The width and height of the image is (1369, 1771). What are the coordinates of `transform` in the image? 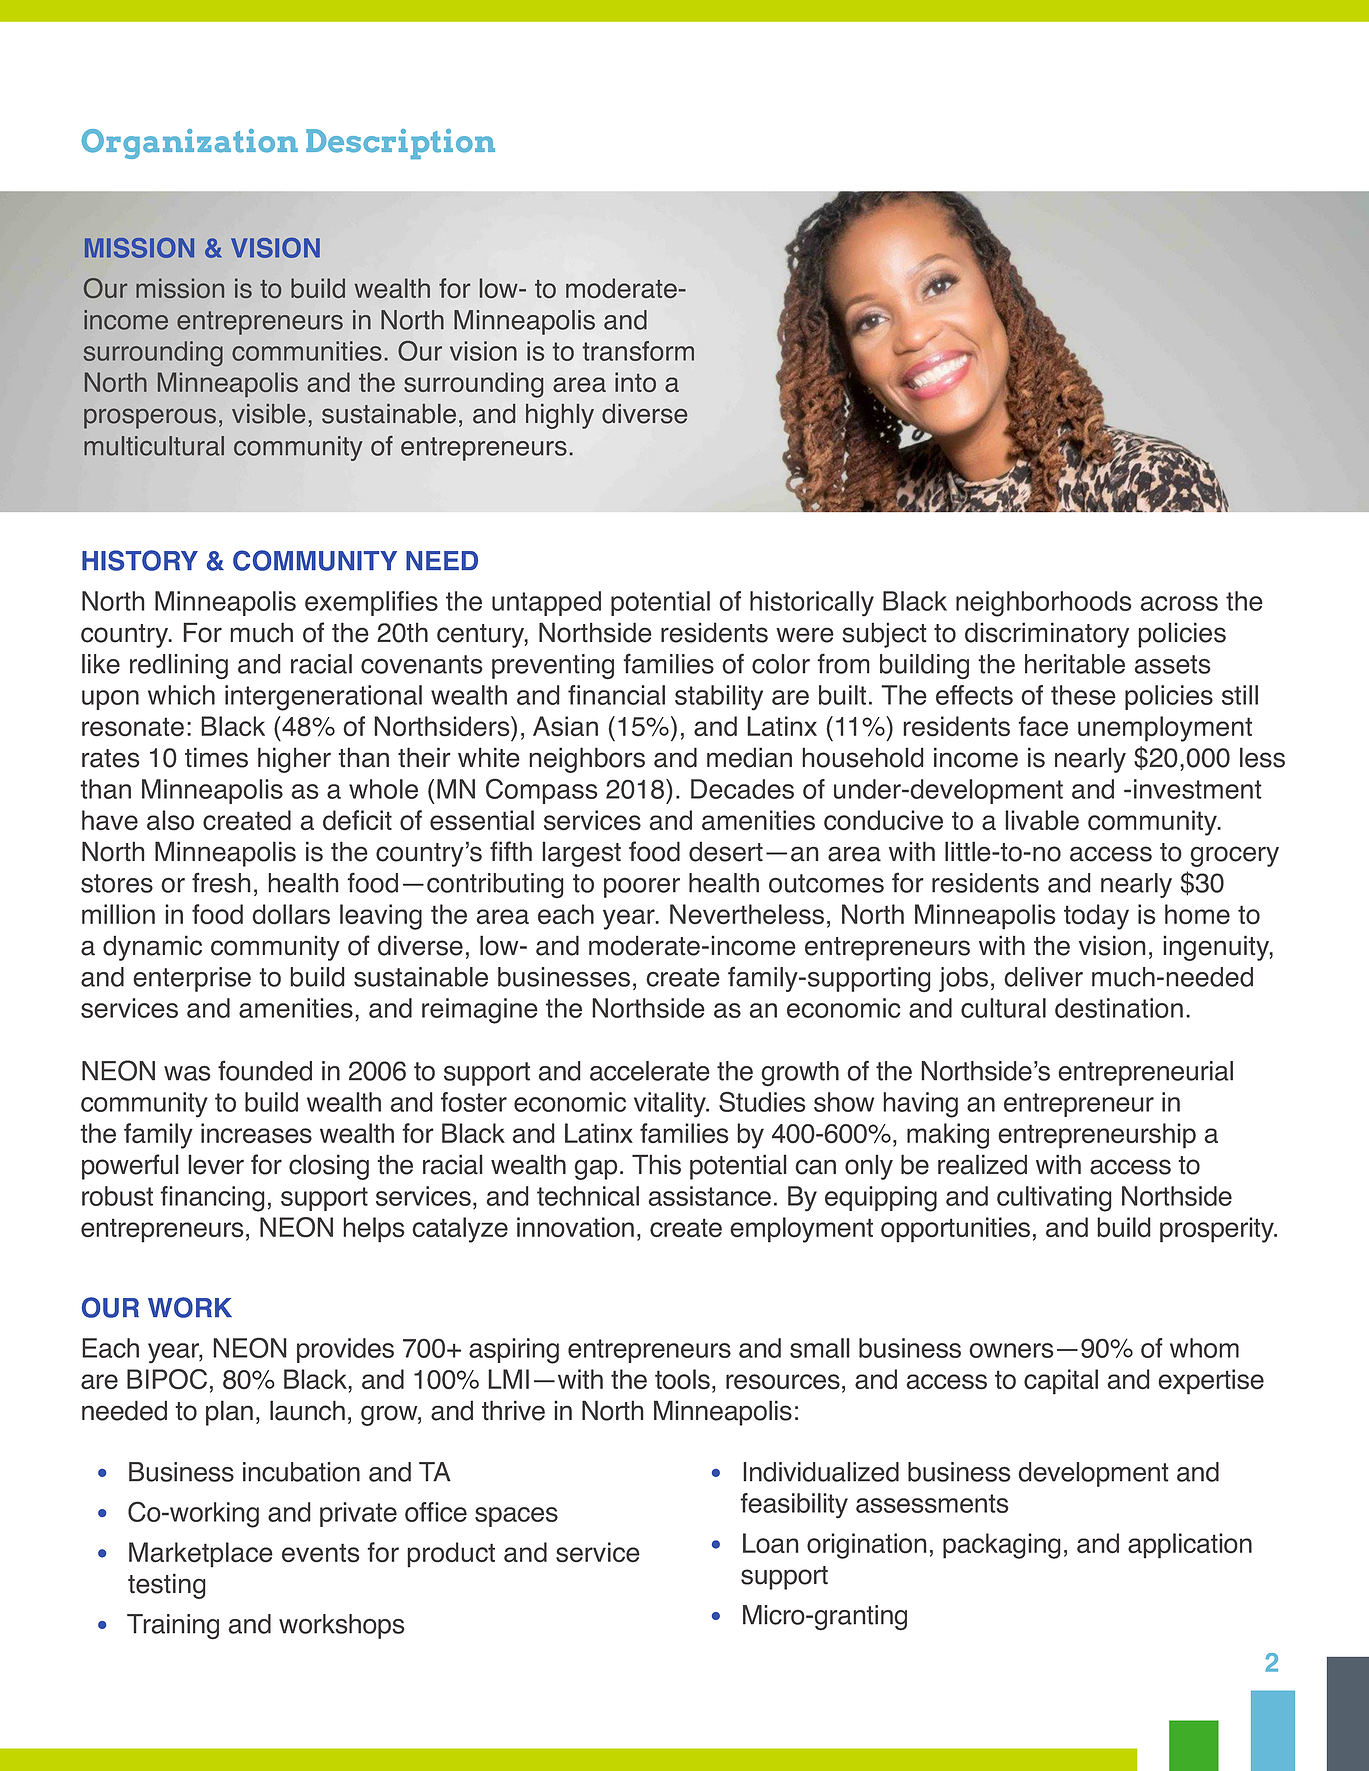 It's located at (638, 351).
